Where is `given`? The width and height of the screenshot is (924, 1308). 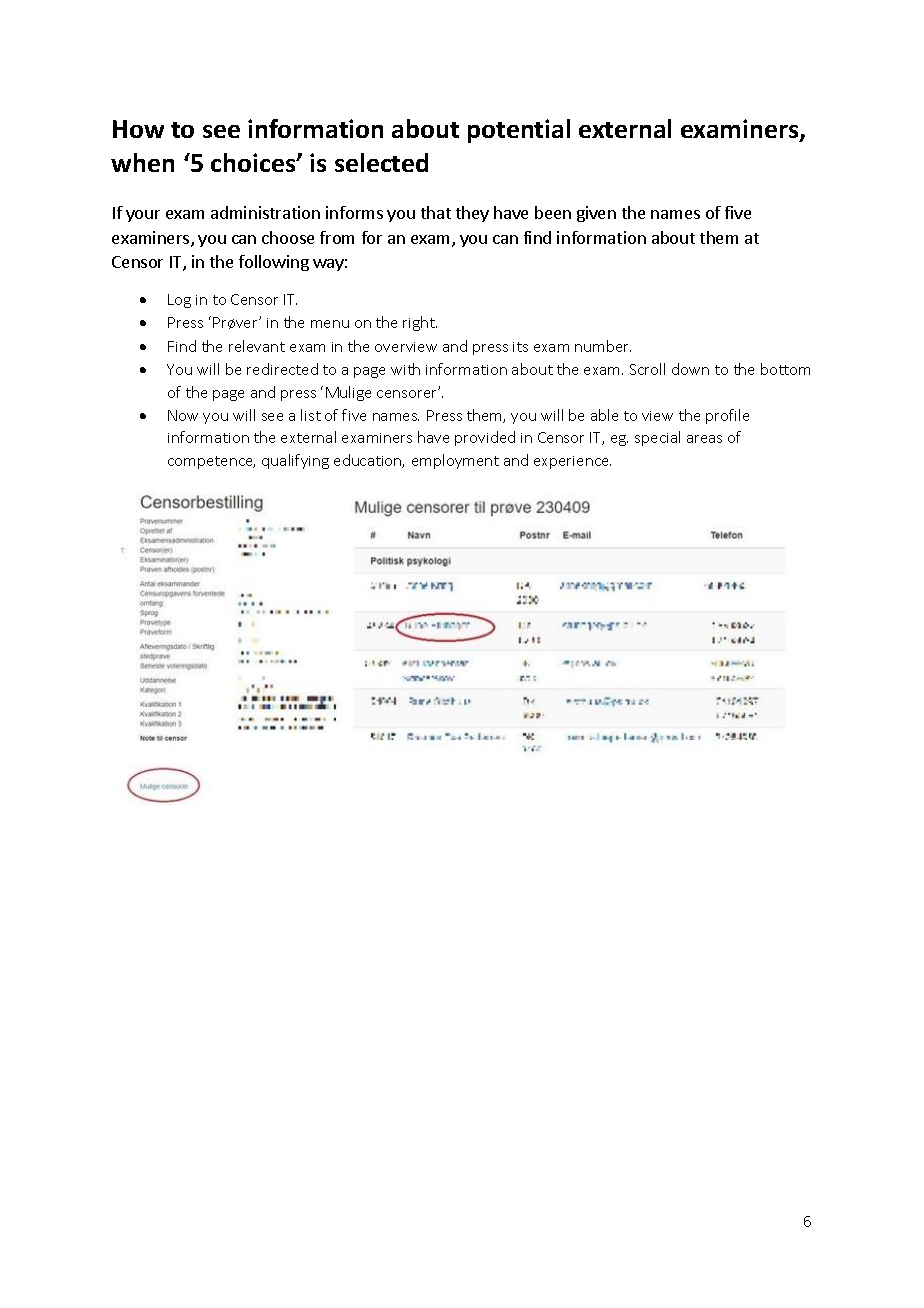 given is located at coordinates (596, 214).
